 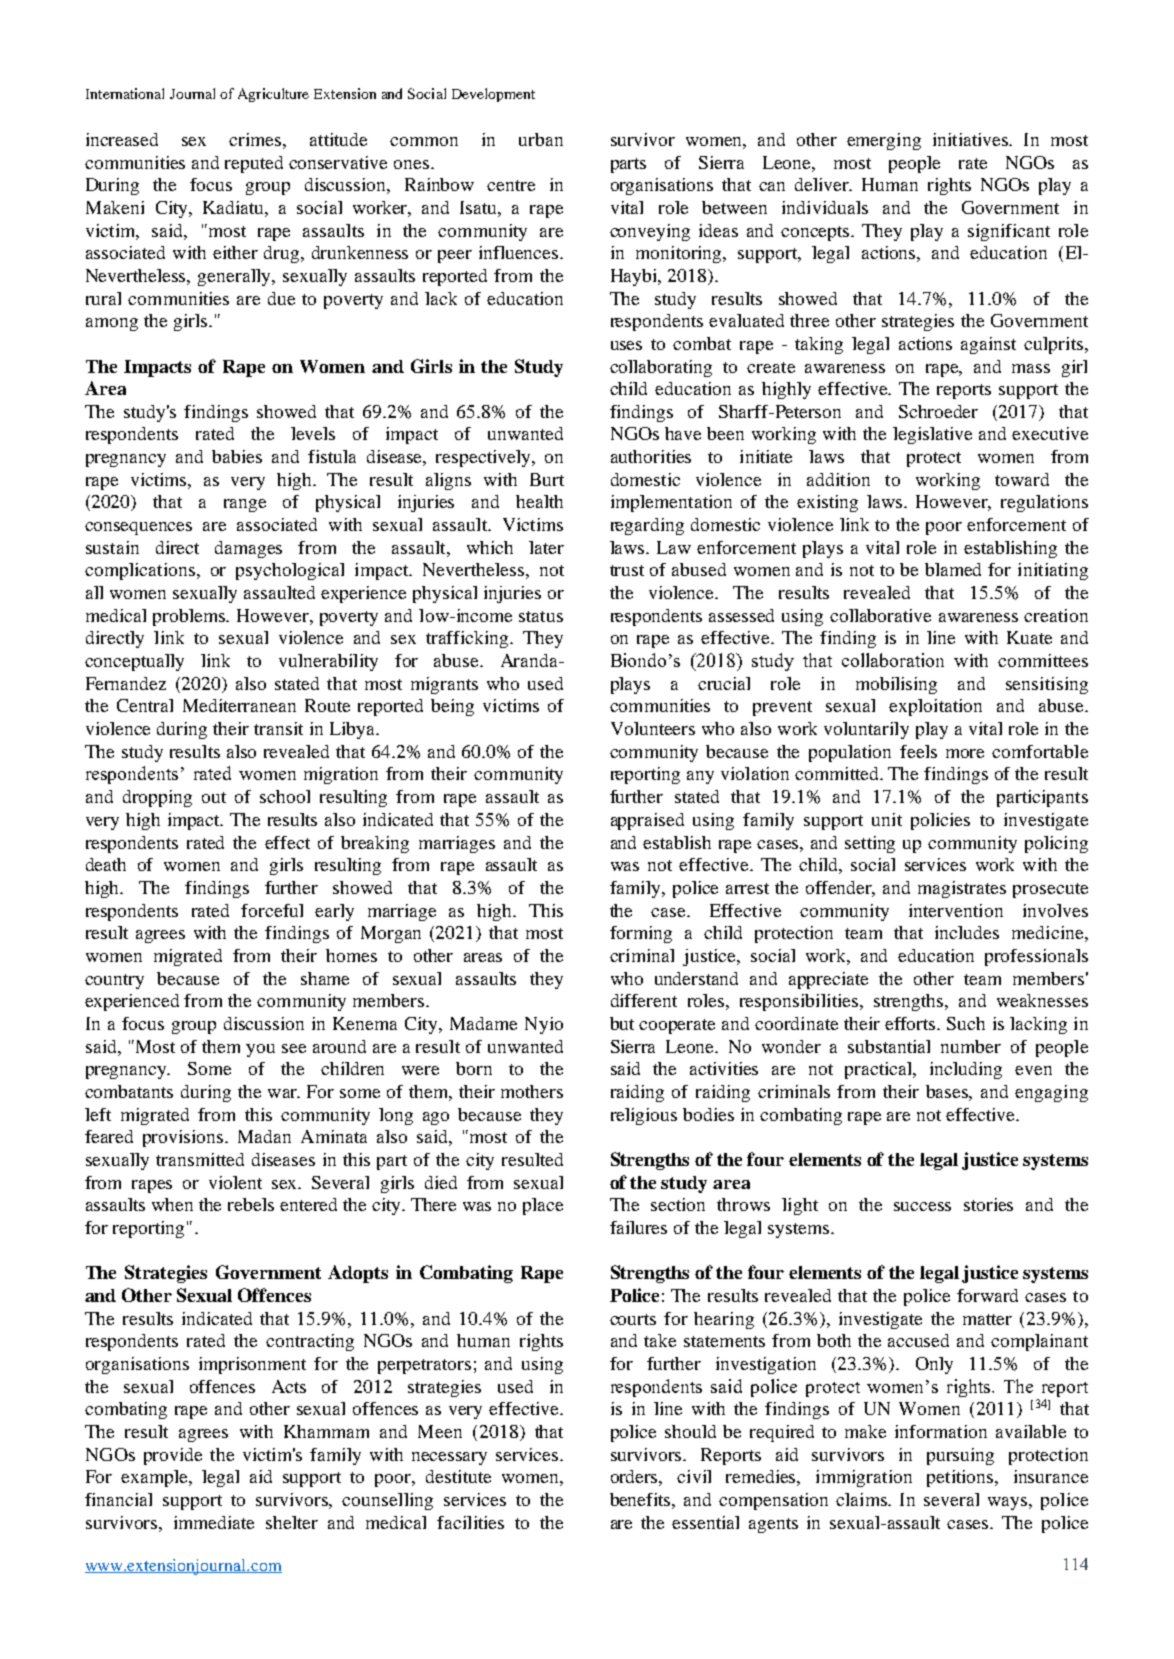 I want to click on Schroeder, so click(x=938, y=411).
